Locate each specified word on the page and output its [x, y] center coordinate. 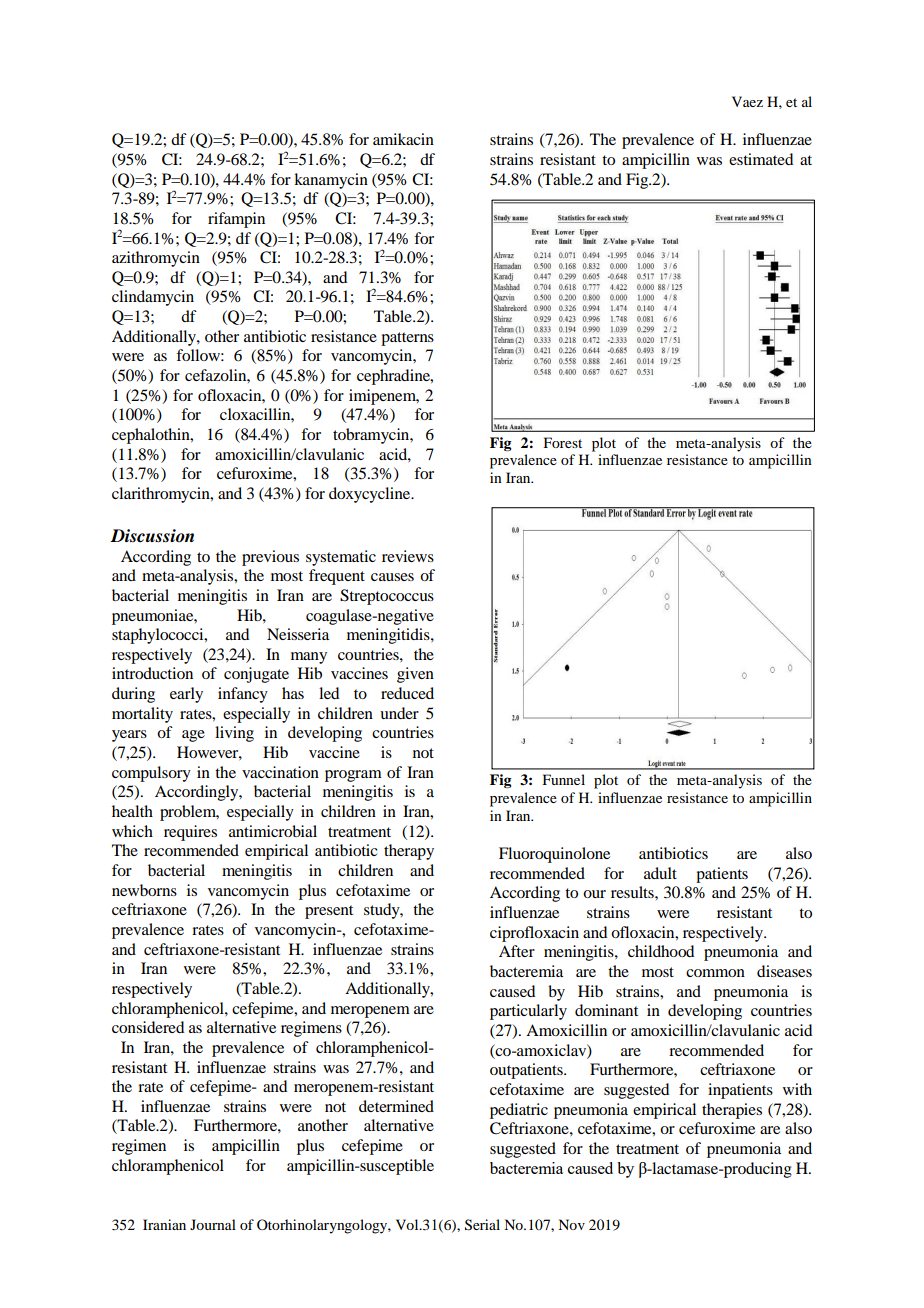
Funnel [564, 779]
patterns [407, 339]
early [186, 695]
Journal [213, 1224]
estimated [761, 159]
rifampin [236, 220]
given [415, 675]
